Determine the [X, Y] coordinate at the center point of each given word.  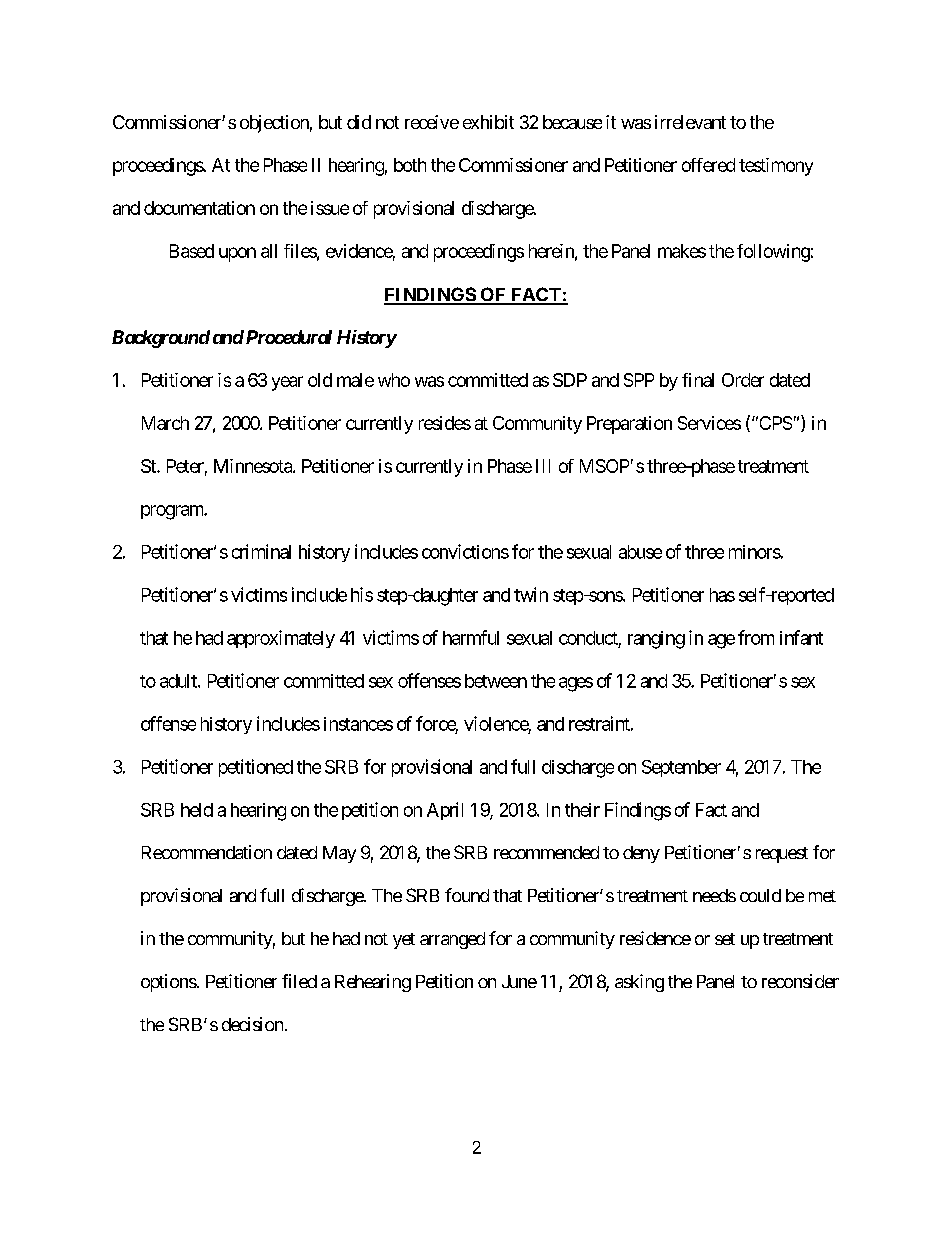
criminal [261, 551]
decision [252, 1024]
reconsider [800, 981]
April [445, 811]
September [681, 768]
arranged [452, 940]
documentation [199, 208]
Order [743, 380]
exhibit [488, 122]
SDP [570, 380]
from [756, 637]
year [287, 383]
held [197, 810]
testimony [776, 167]
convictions [465, 551]
